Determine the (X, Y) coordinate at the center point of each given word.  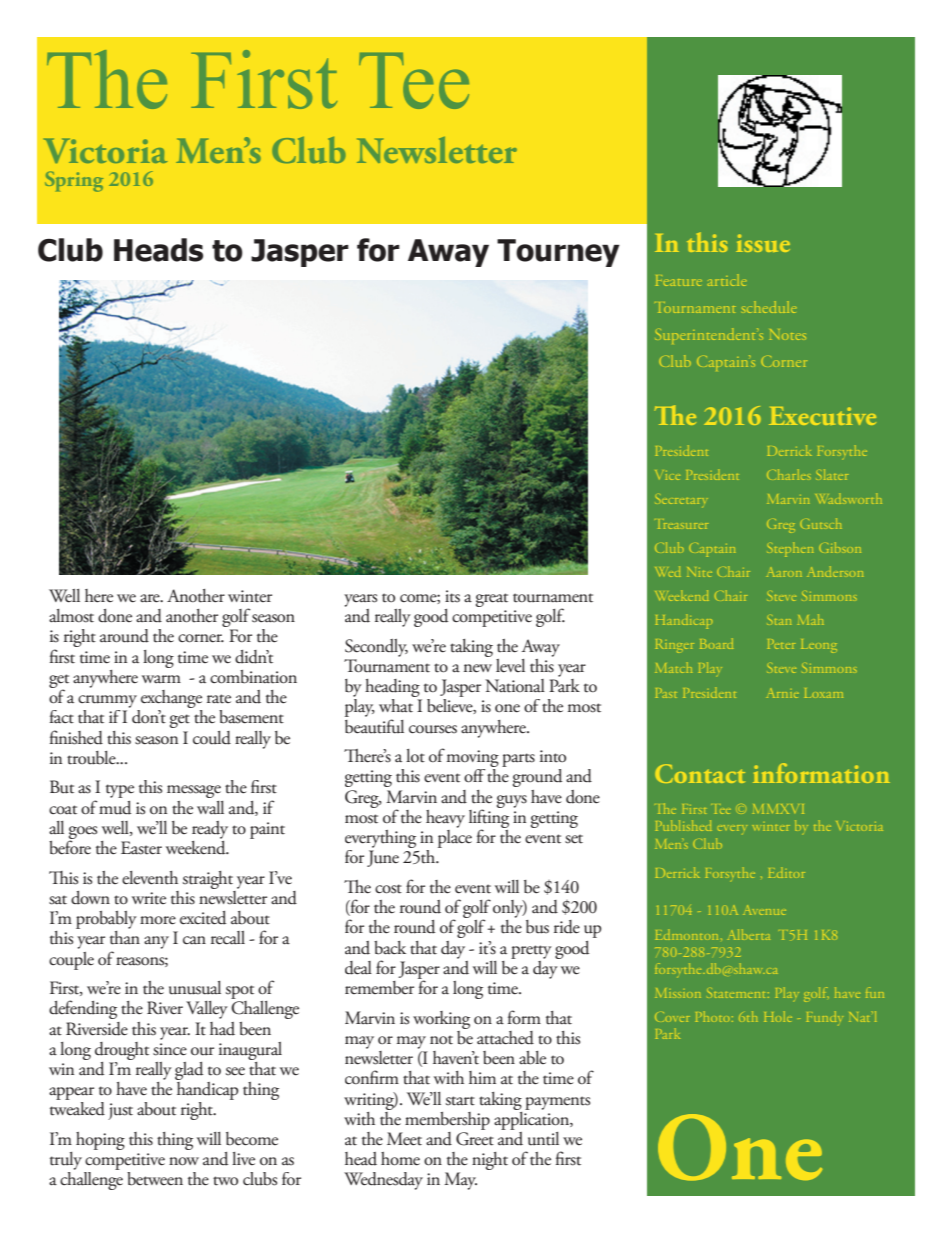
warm (161, 679)
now (184, 1161)
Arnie (783, 693)
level (510, 666)
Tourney (558, 253)
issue (763, 243)
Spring (74, 181)
